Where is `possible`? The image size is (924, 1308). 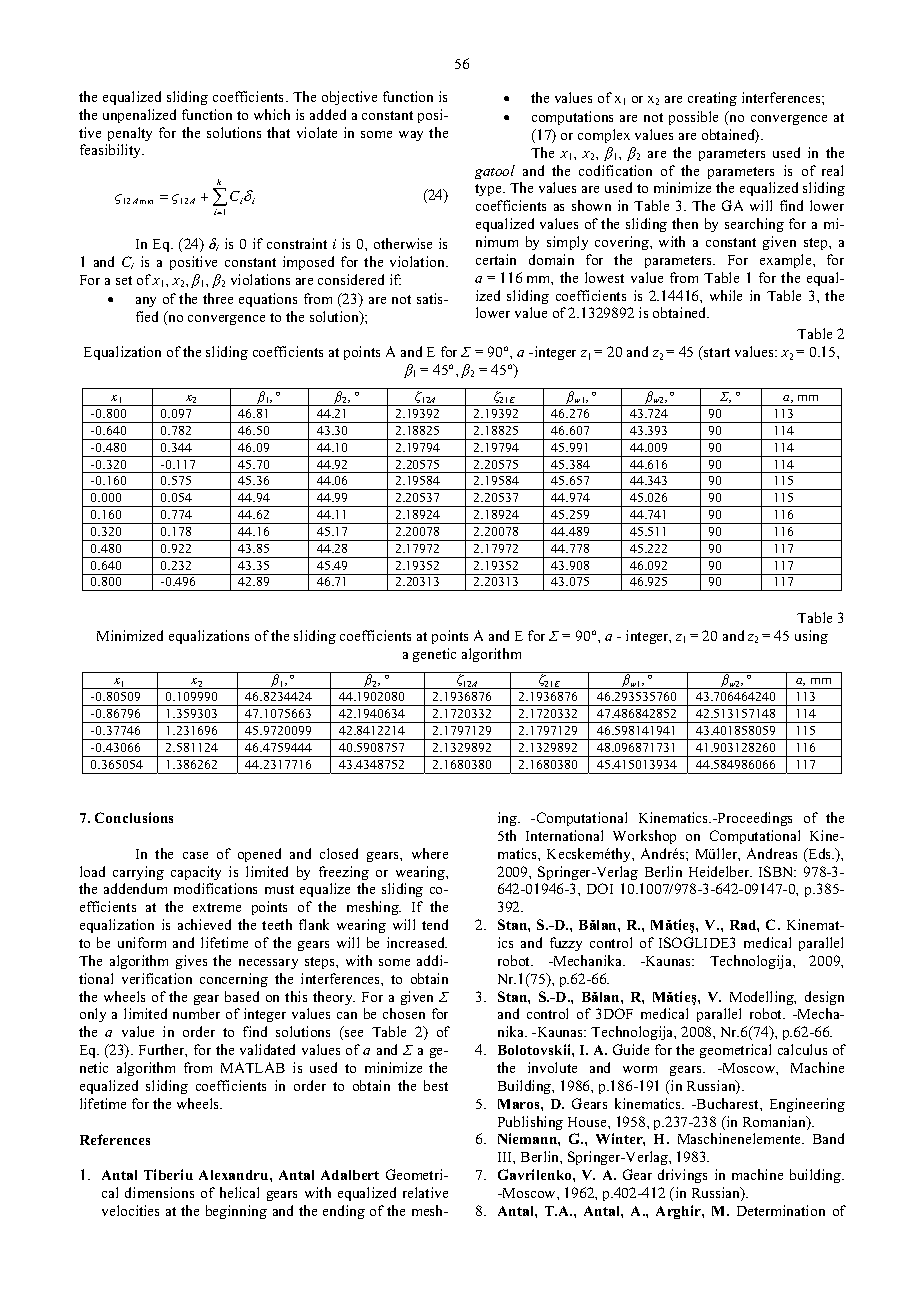
possible is located at coordinates (693, 118).
